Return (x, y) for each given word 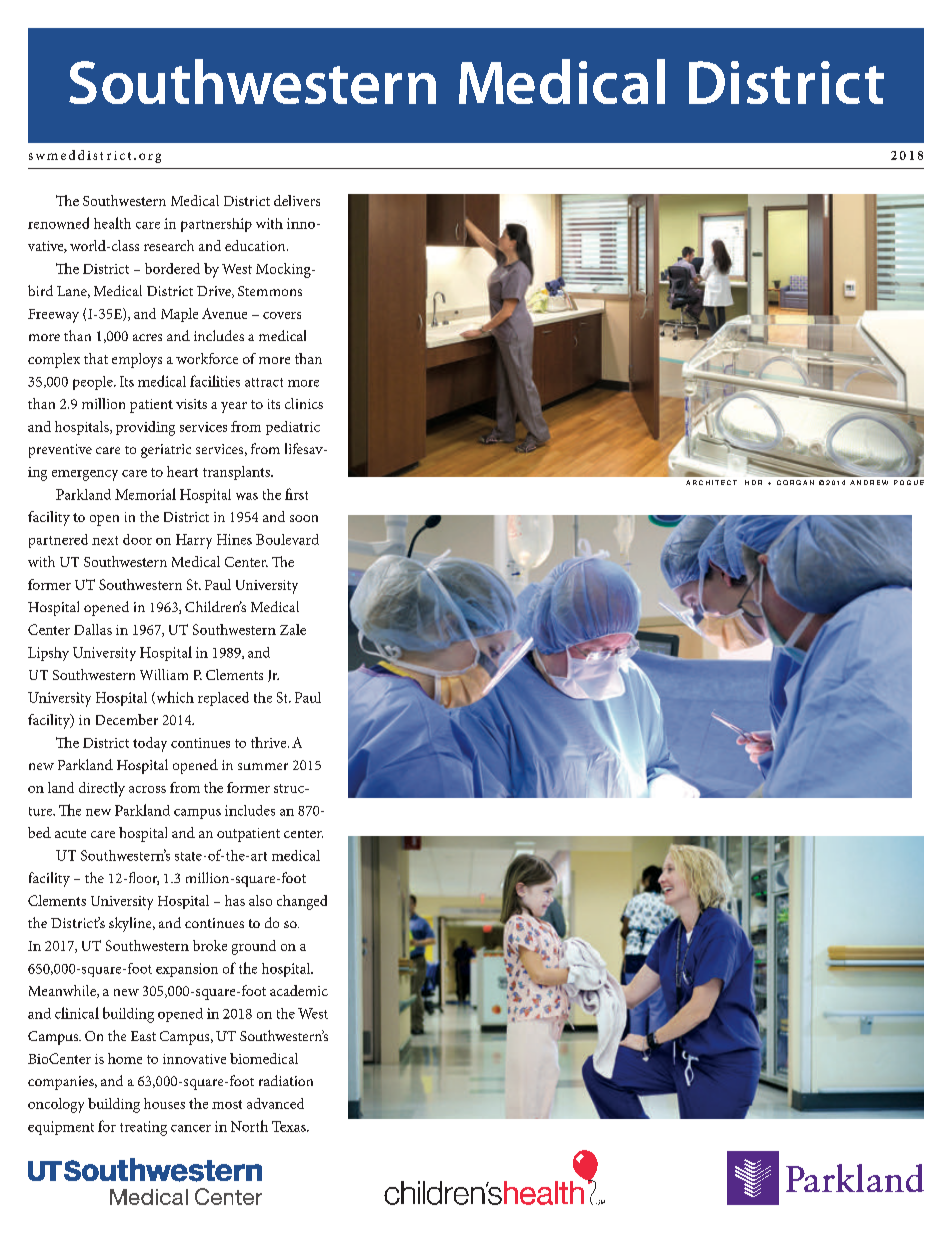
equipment (61, 1128)
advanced (275, 1103)
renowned (58, 223)
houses (164, 1103)
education (256, 245)
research (169, 245)
